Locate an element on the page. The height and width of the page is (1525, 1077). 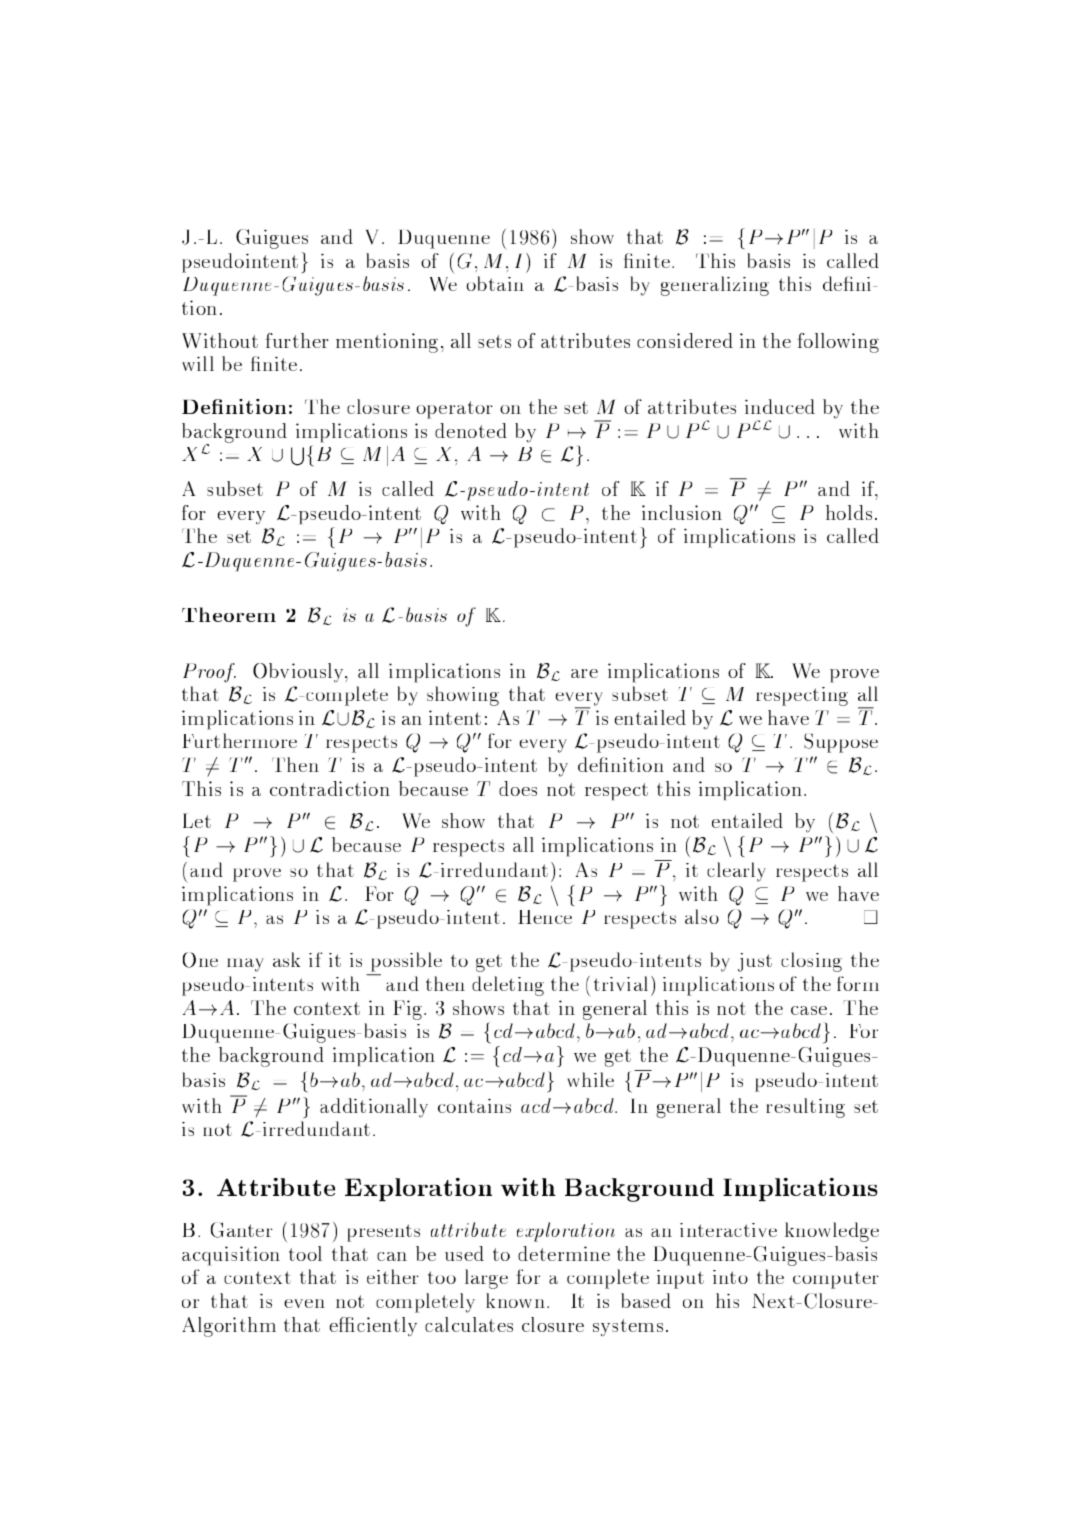
known is located at coordinates (515, 1300).
